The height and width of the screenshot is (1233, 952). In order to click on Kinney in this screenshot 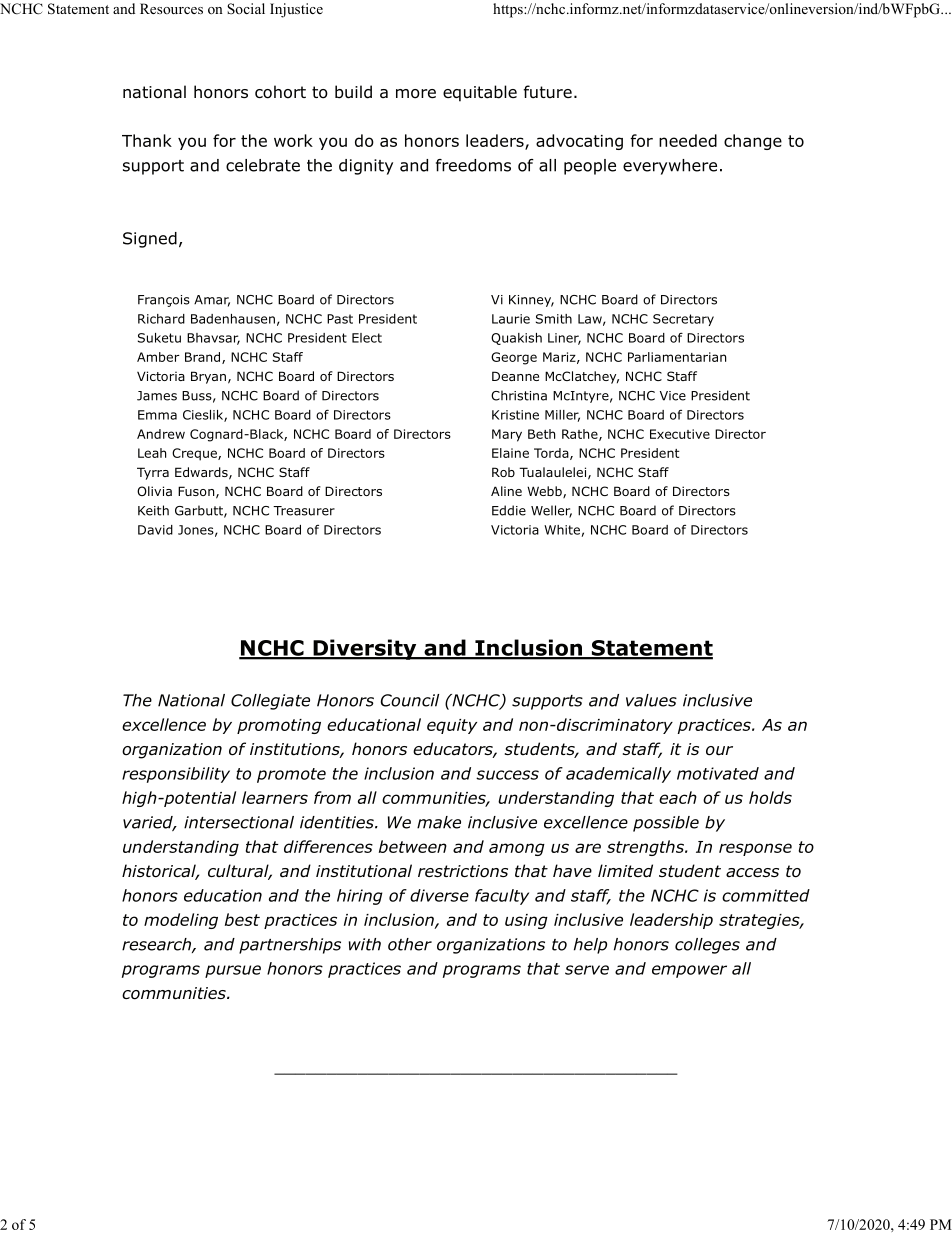, I will do `click(531, 301)`.
